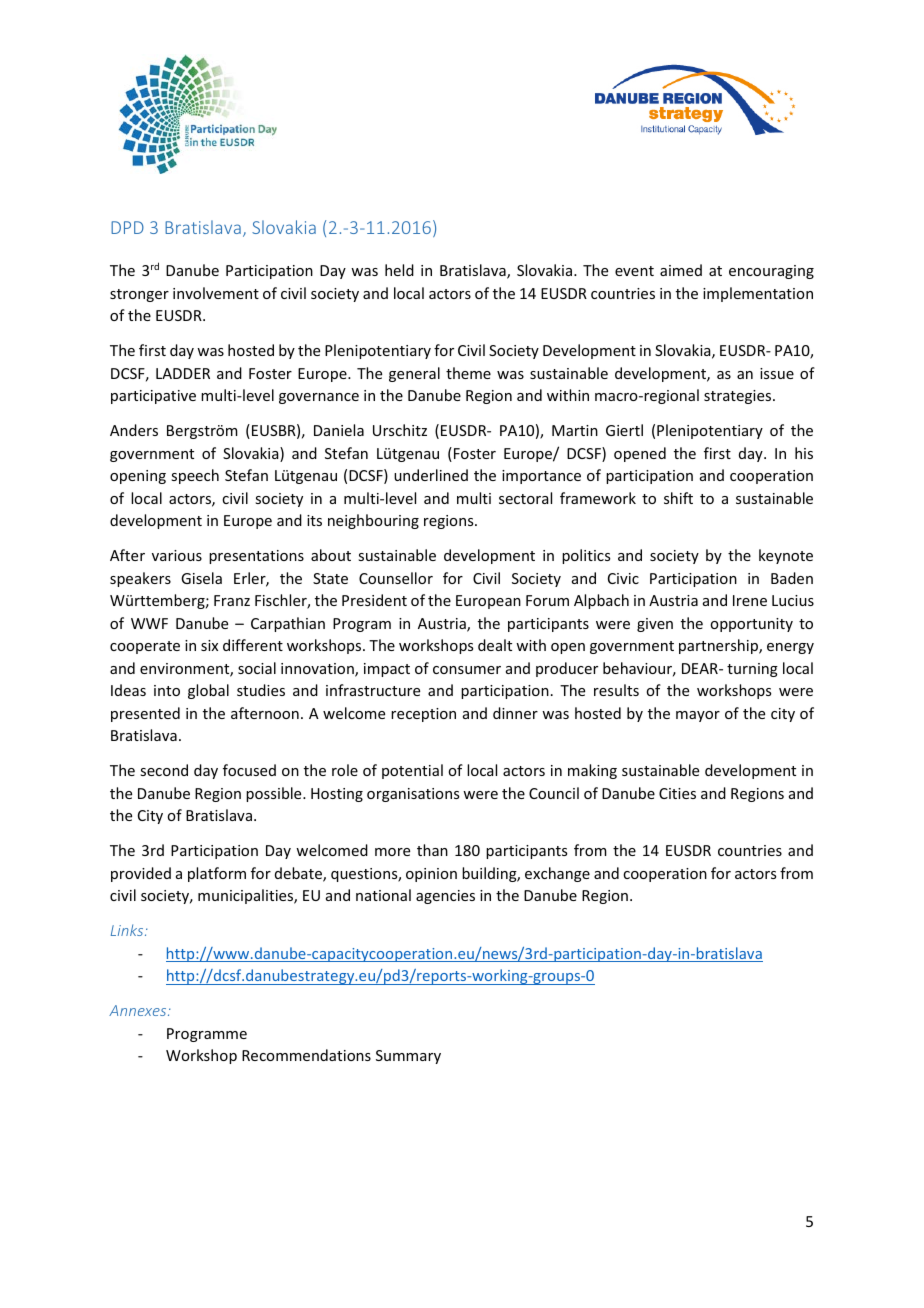  Describe the element at coordinates (698, 716) in the document. I see `mayor` at that location.
